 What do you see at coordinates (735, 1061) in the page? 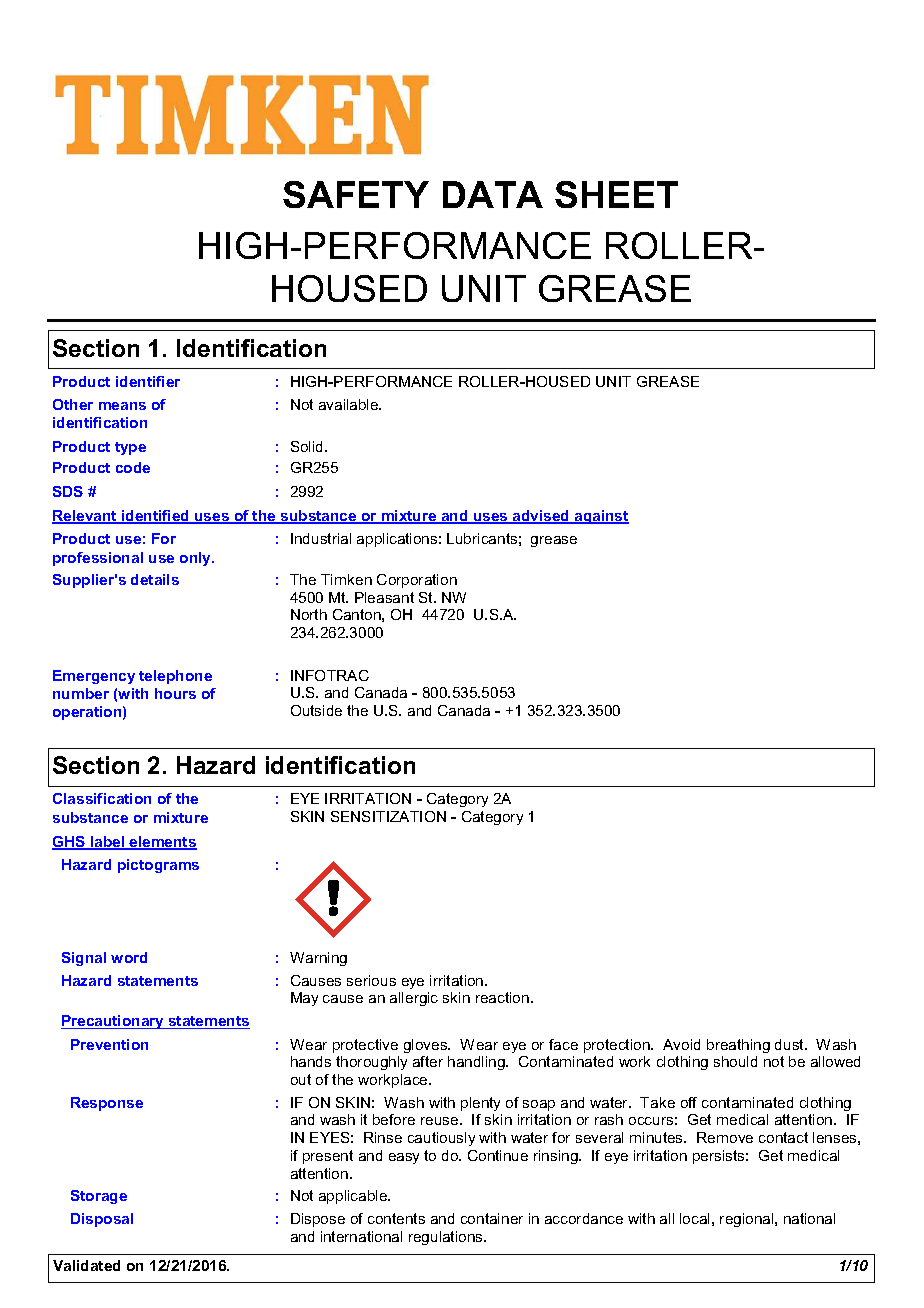
I see `should` at bounding box center [735, 1061].
